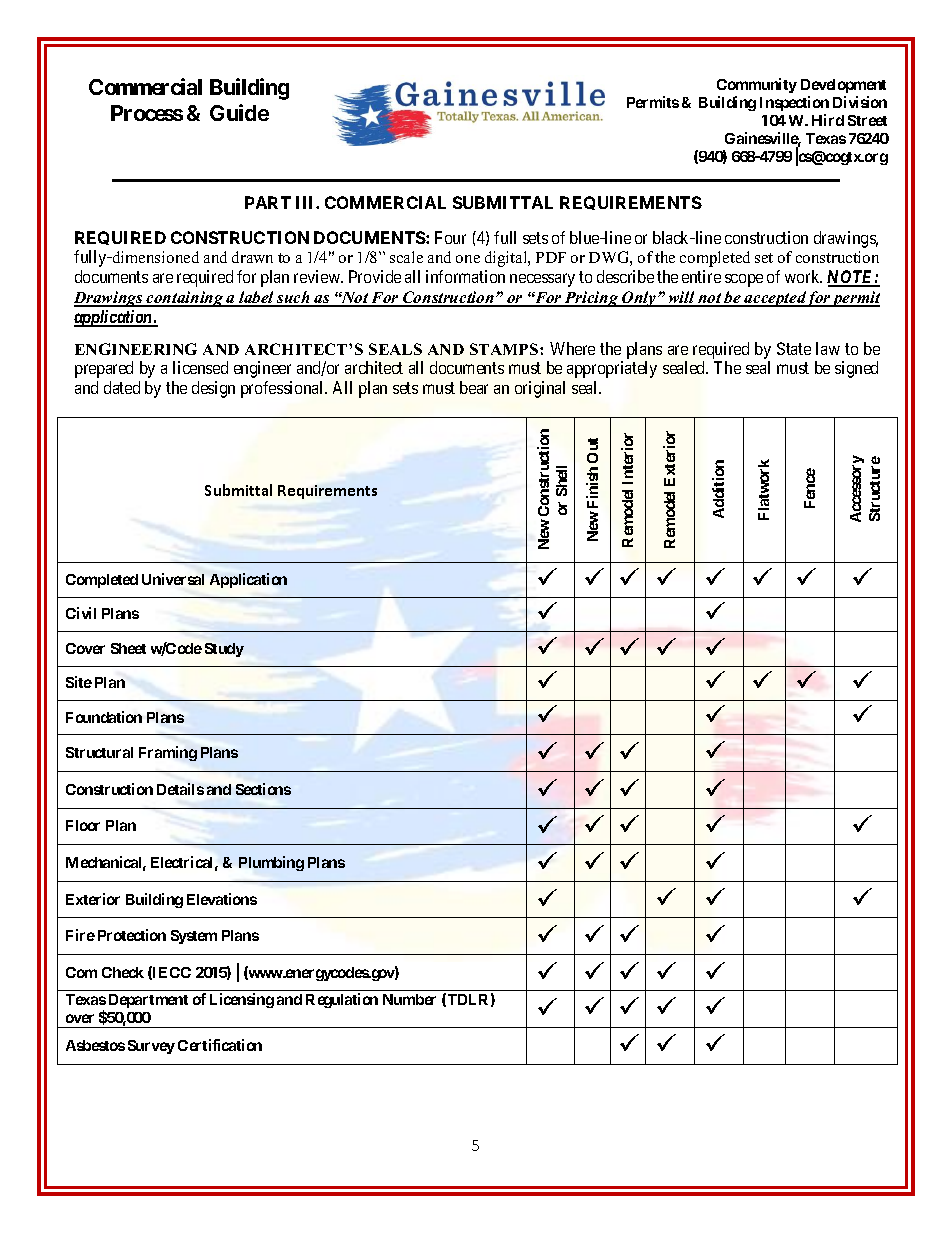 The width and height of the page is (952, 1233). What do you see at coordinates (151, 1047) in the page?
I see `Survey` at bounding box center [151, 1047].
